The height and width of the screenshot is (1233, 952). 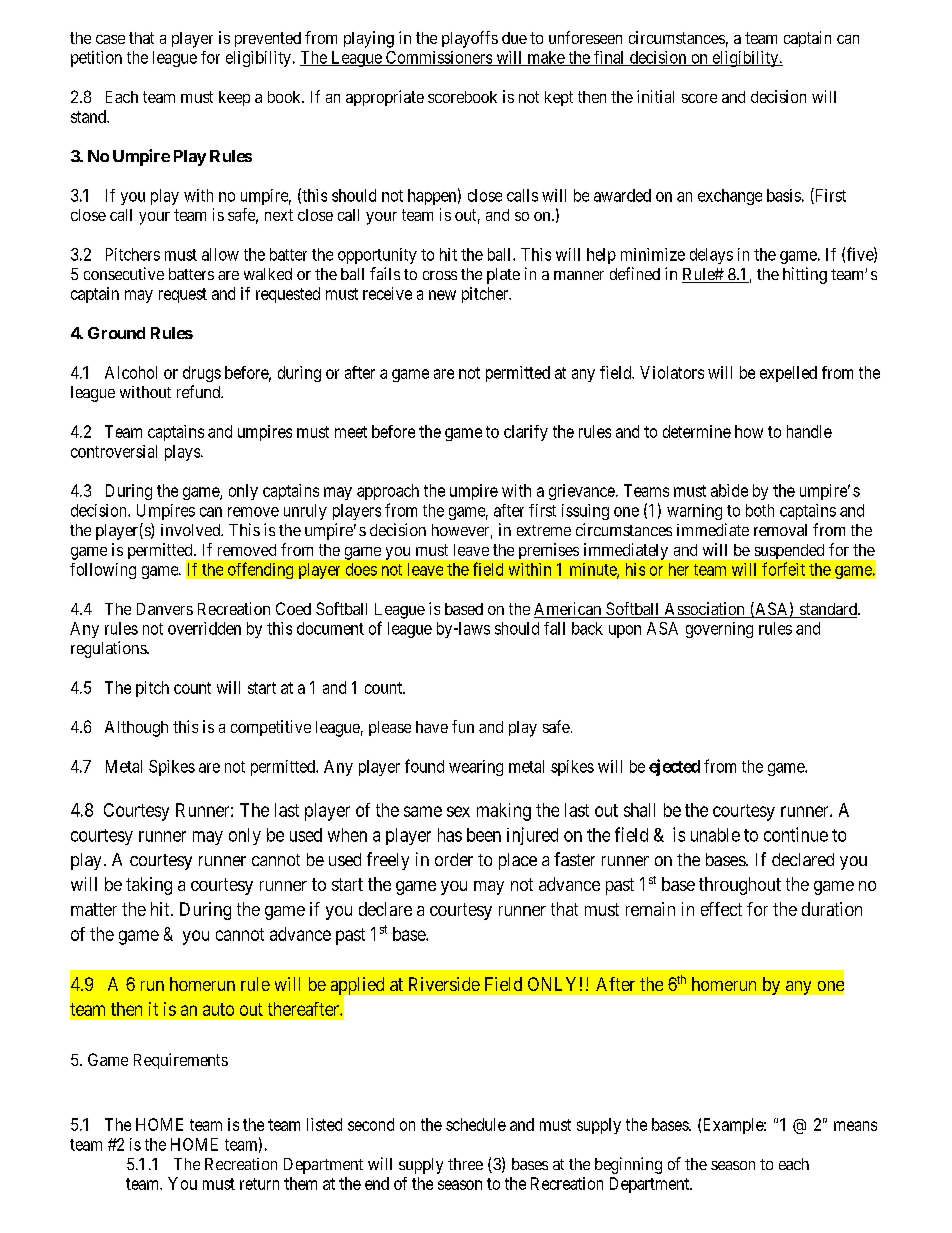 I want to click on Although, so click(x=136, y=729).
